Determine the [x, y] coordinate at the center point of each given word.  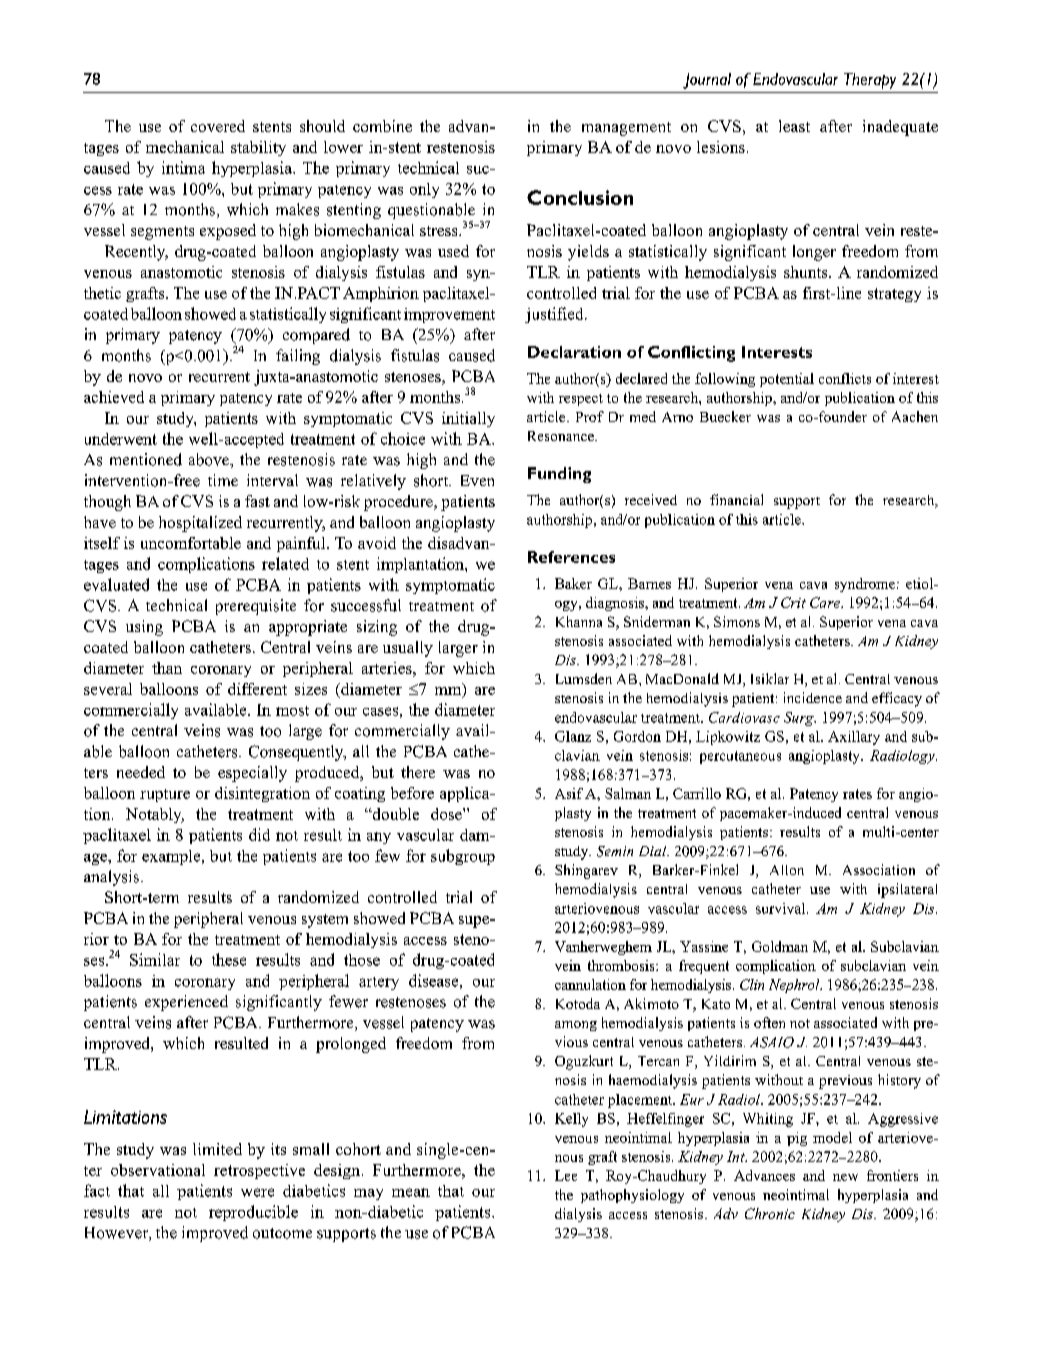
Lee [566, 1175]
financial [736, 499]
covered [218, 126]
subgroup [463, 857]
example [172, 857]
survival [782, 908]
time [223, 480]
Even [477, 480]
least [794, 126]
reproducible [253, 1213]
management [626, 129]
